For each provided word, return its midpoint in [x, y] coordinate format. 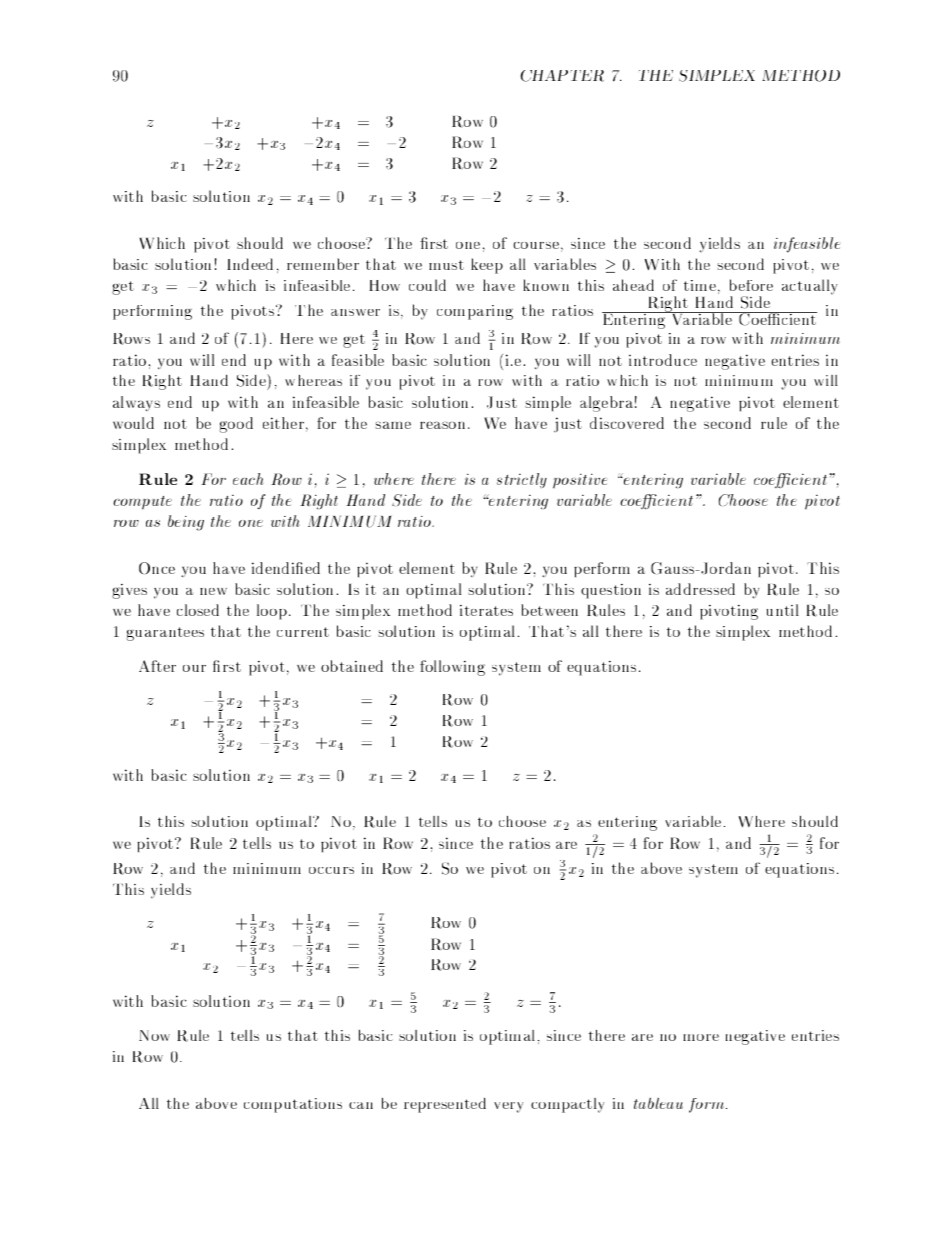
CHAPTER [562, 76]
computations [293, 1105]
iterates [486, 610]
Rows [131, 339]
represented [445, 1105]
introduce [663, 360]
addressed [700, 589]
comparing [475, 312]
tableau [658, 1103]
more [701, 1037]
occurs [331, 870]
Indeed [250, 264]
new [213, 591]
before [751, 285]
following [452, 668]
